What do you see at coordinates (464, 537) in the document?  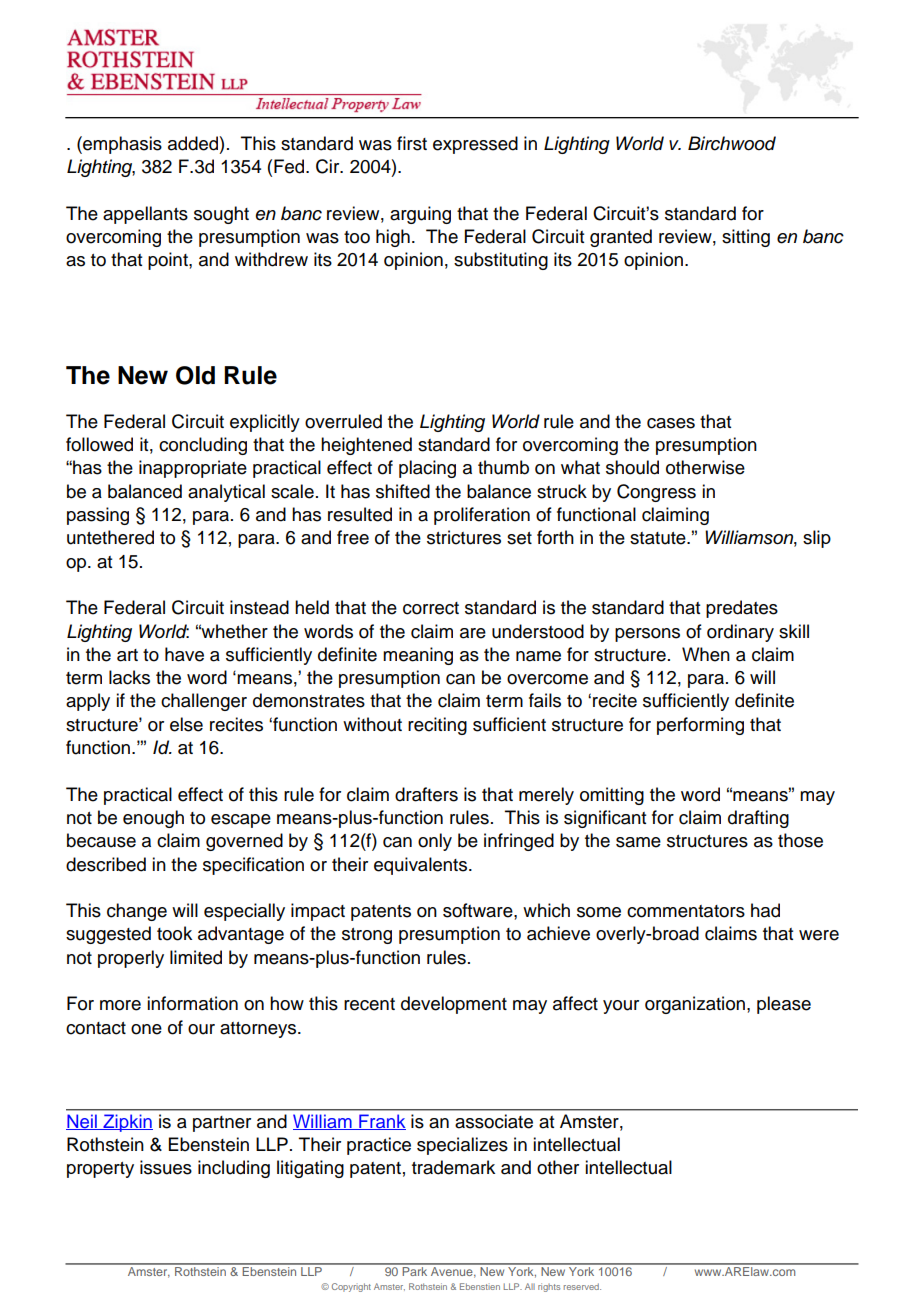 I see `strictures` at bounding box center [464, 537].
